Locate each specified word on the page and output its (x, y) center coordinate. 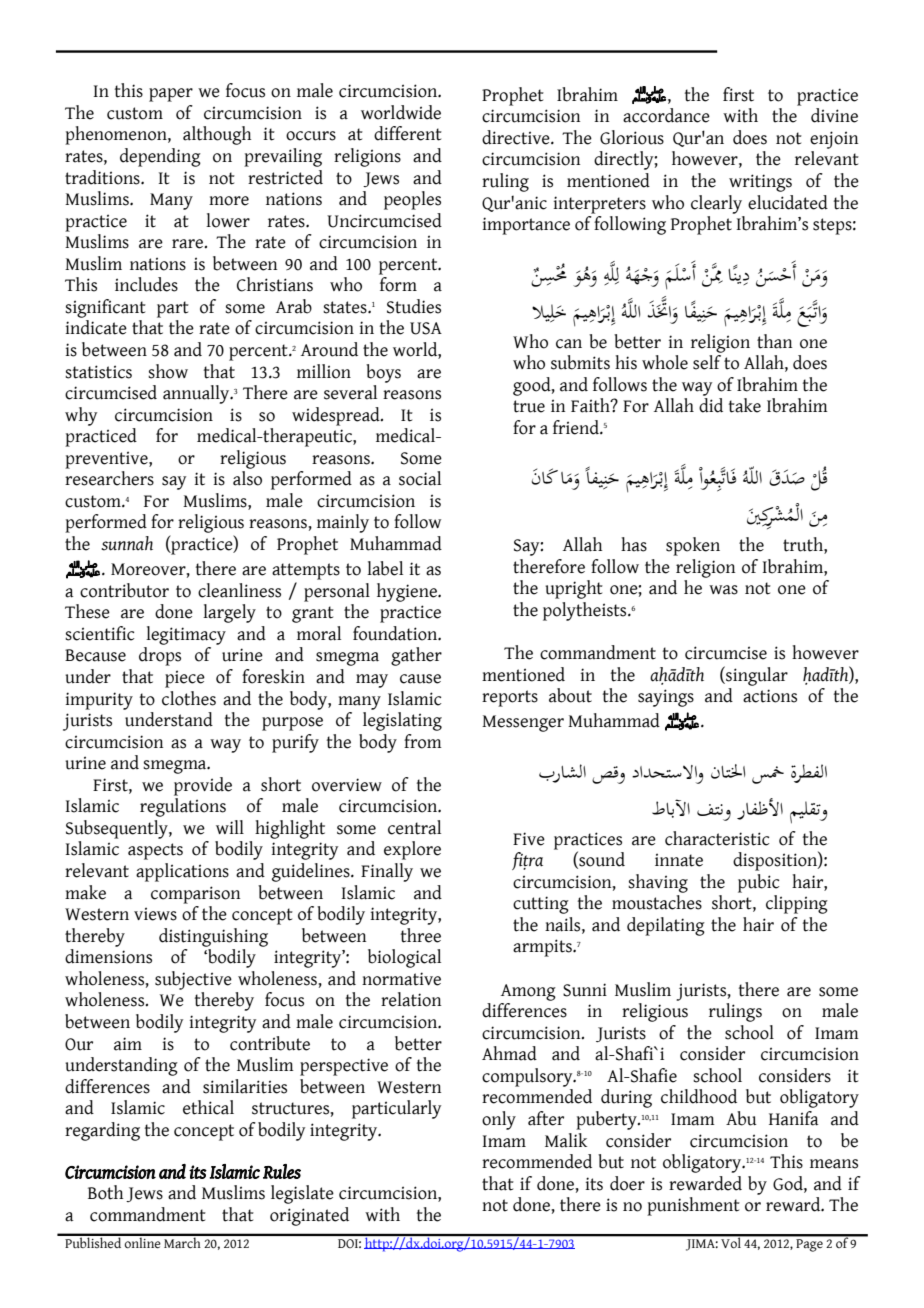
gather (416, 656)
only (499, 1120)
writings (760, 183)
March (182, 1241)
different (408, 133)
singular (756, 676)
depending (160, 157)
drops (160, 656)
